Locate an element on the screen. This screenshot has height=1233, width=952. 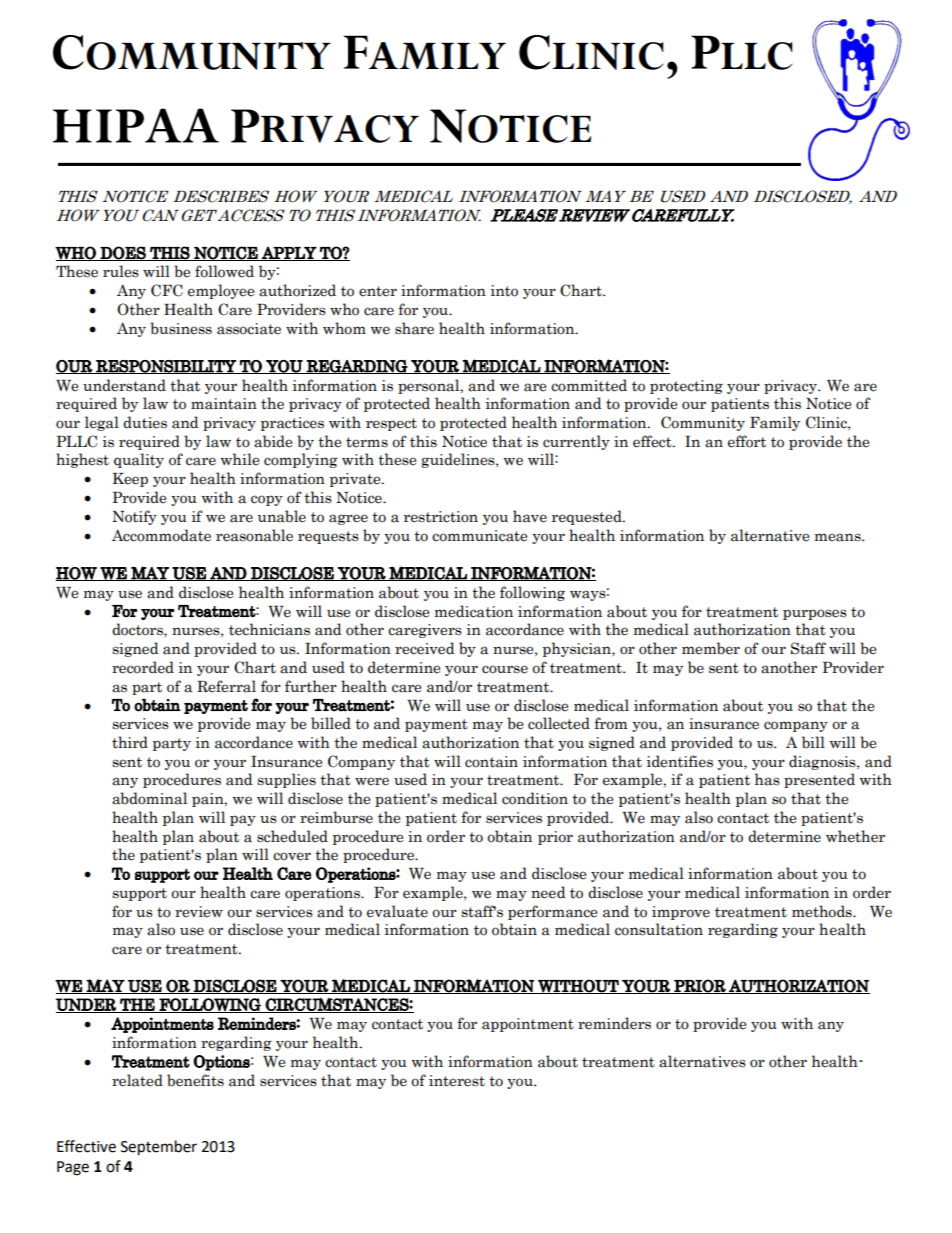
Accommodate is located at coordinates (161, 535).
